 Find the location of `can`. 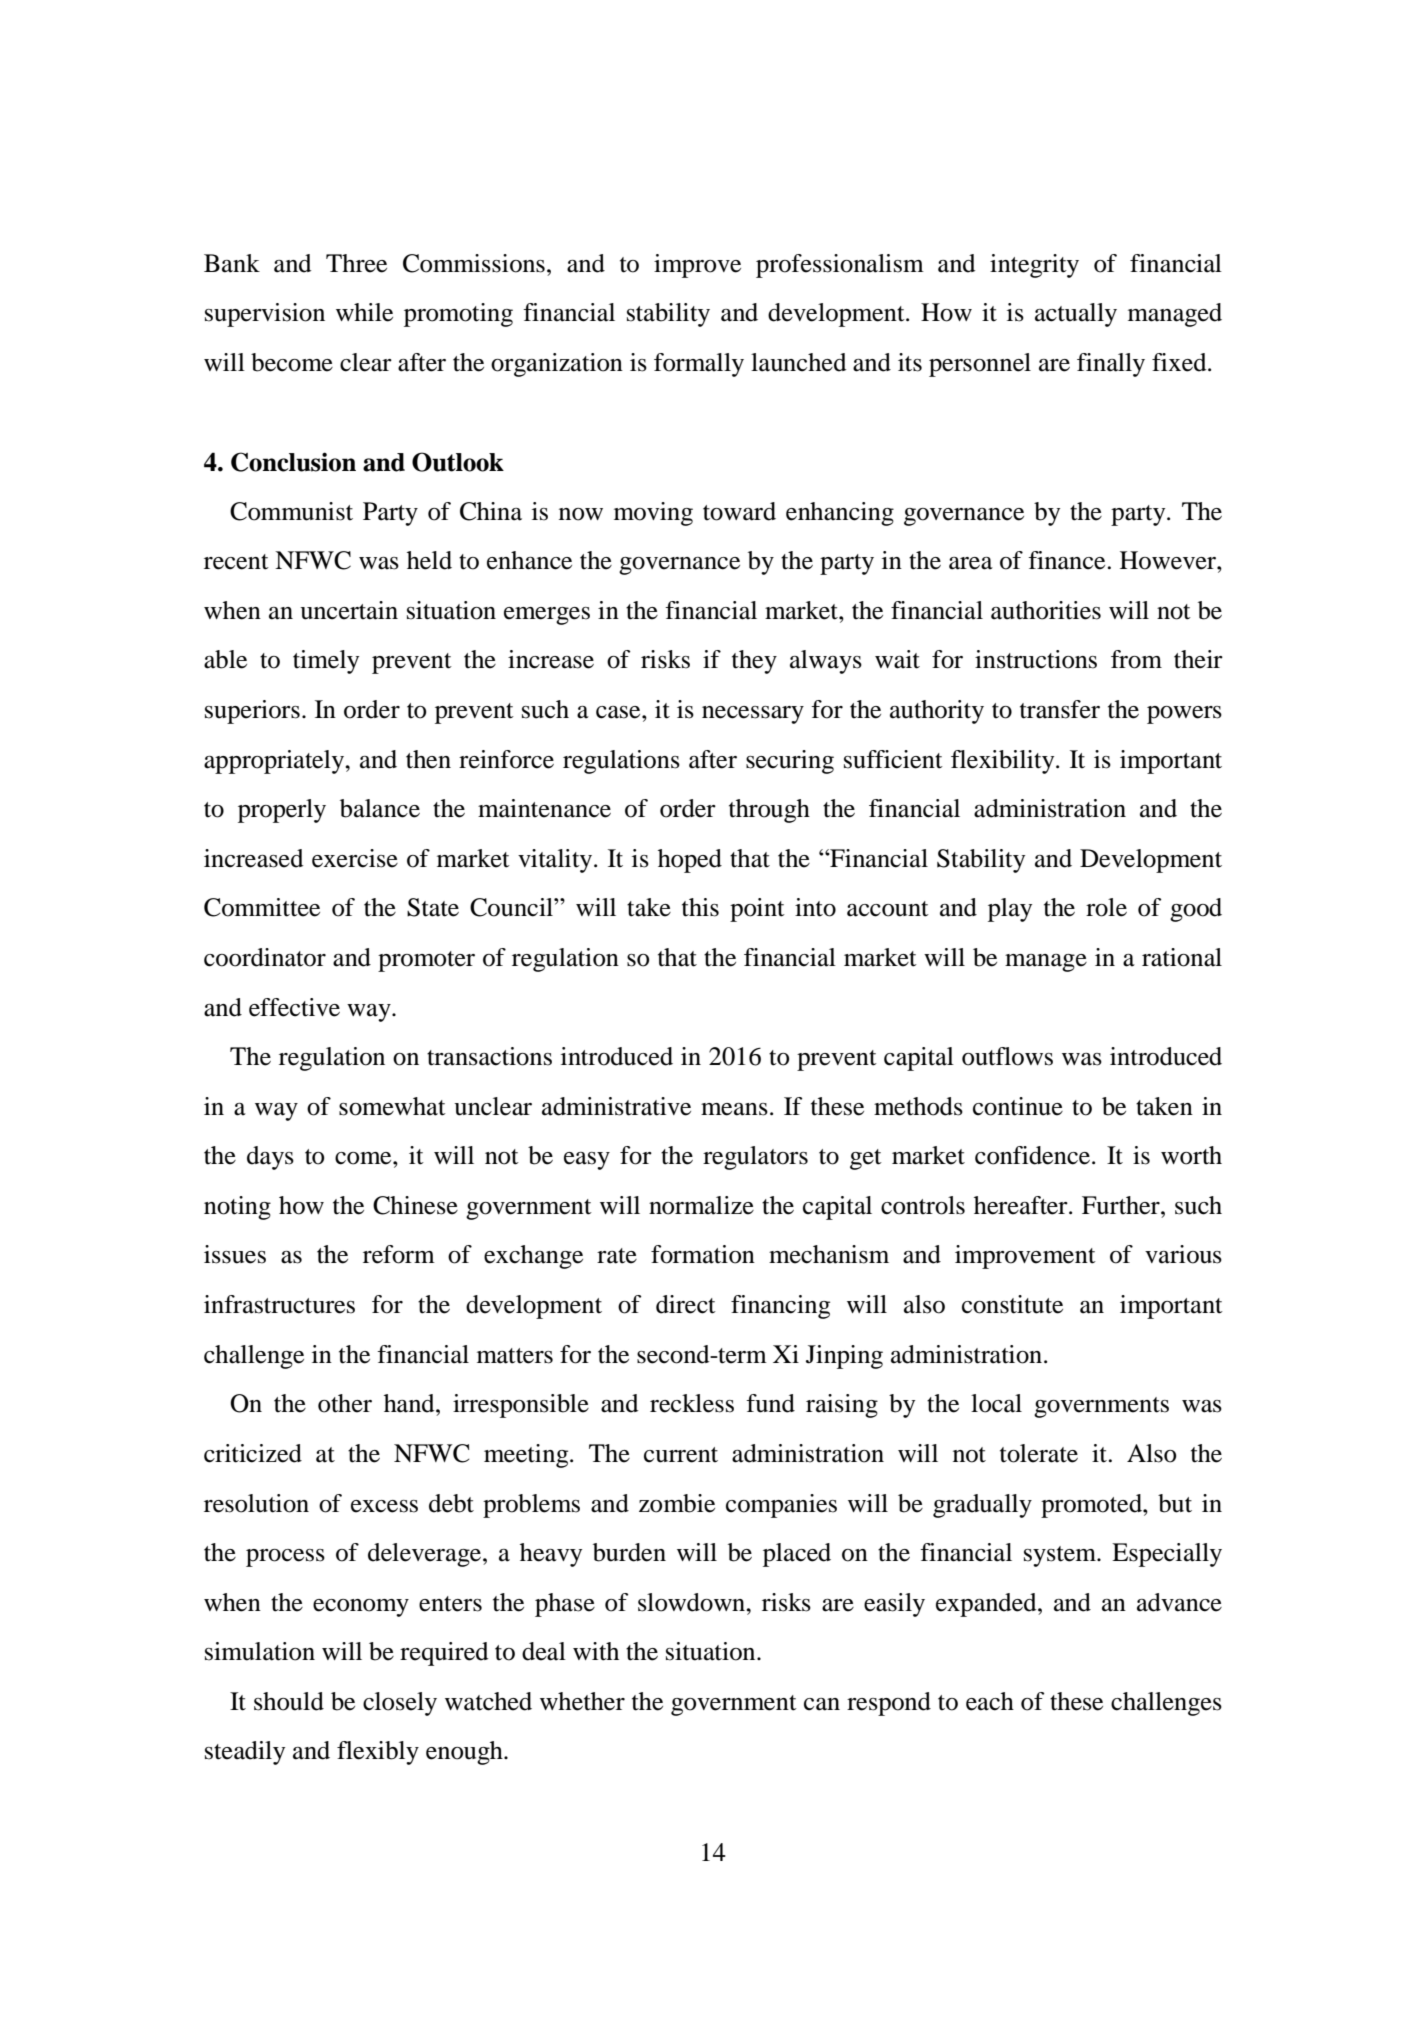

can is located at coordinates (822, 1704).
